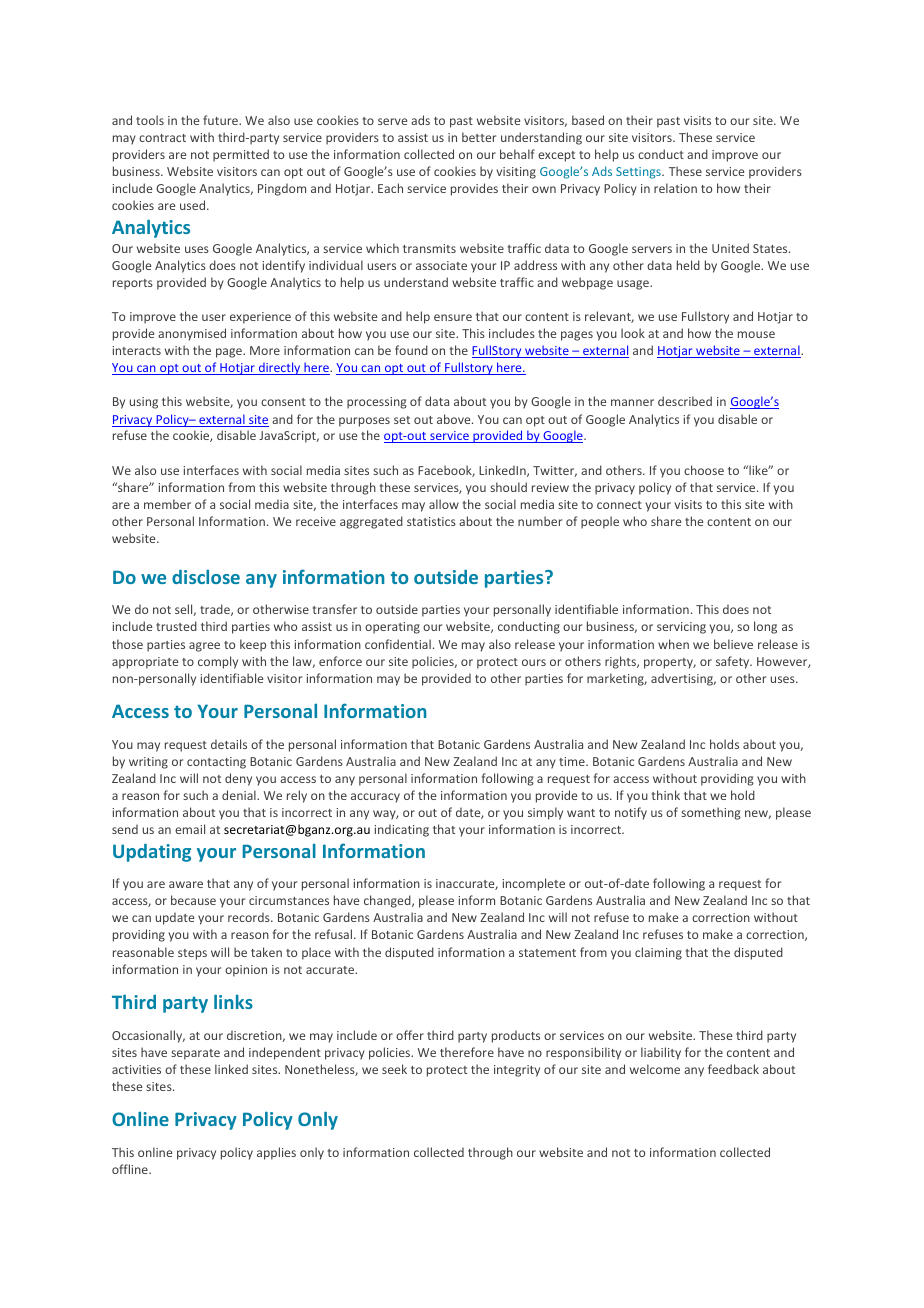 Image resolution: width=924 pixels, height=1308 pixels. Describe the element at coordinates (276, 1153) in the screenshot. I see `applies` at that location.
